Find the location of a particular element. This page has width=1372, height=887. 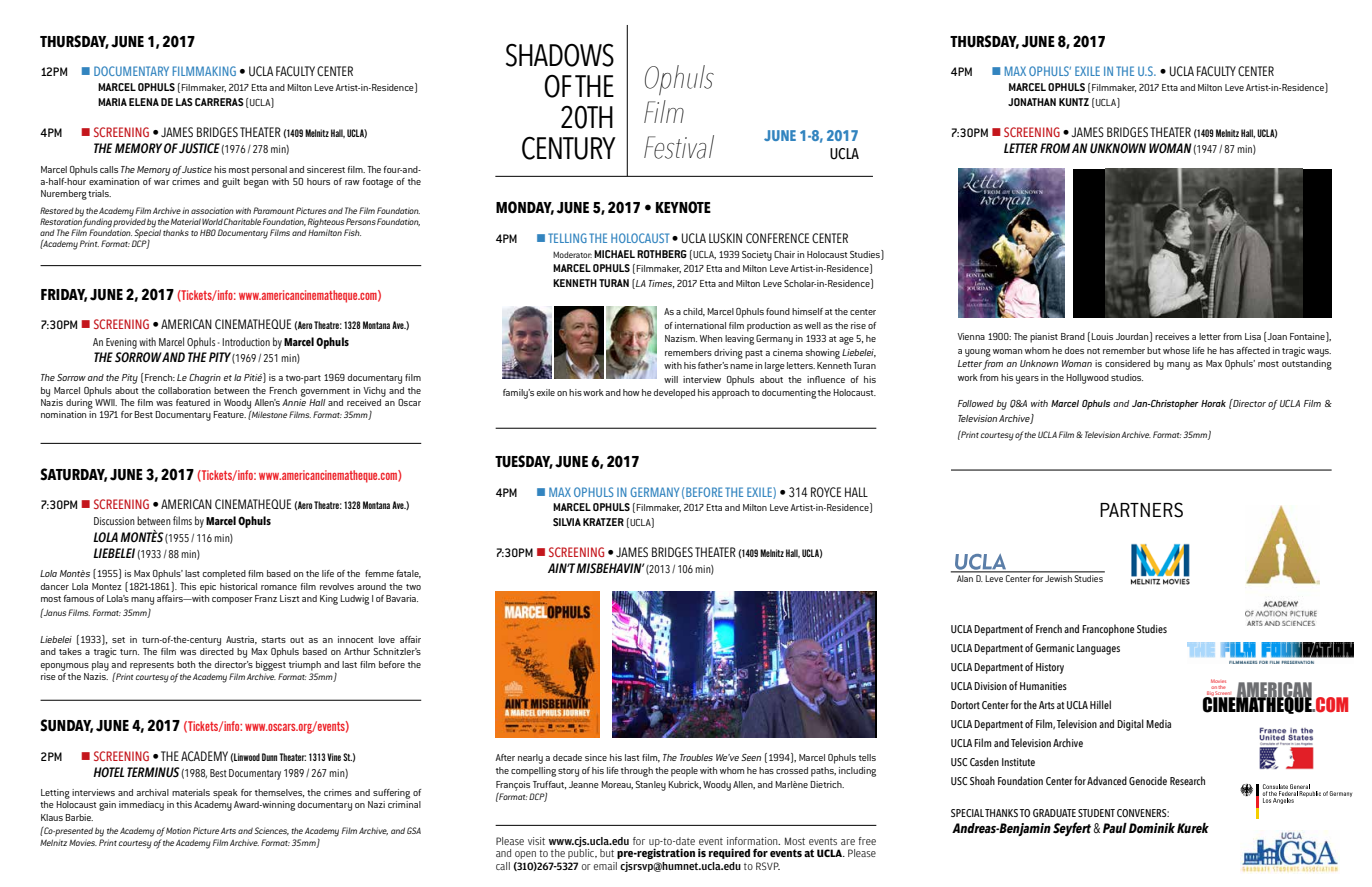

Motion is located at coordinates (178, 830).
